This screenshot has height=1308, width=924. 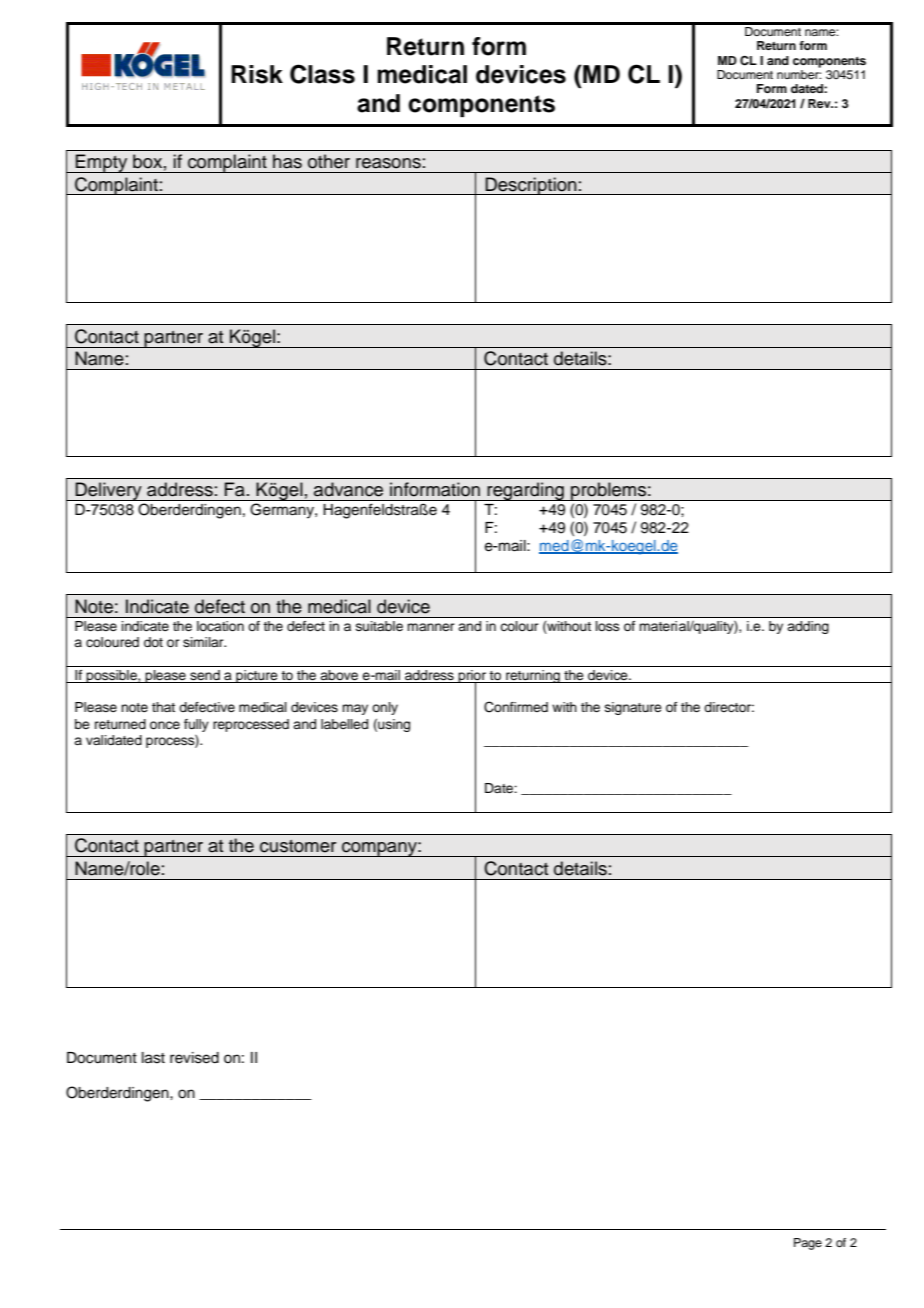 I want to click on Risk, so click(x=257, y=74).
